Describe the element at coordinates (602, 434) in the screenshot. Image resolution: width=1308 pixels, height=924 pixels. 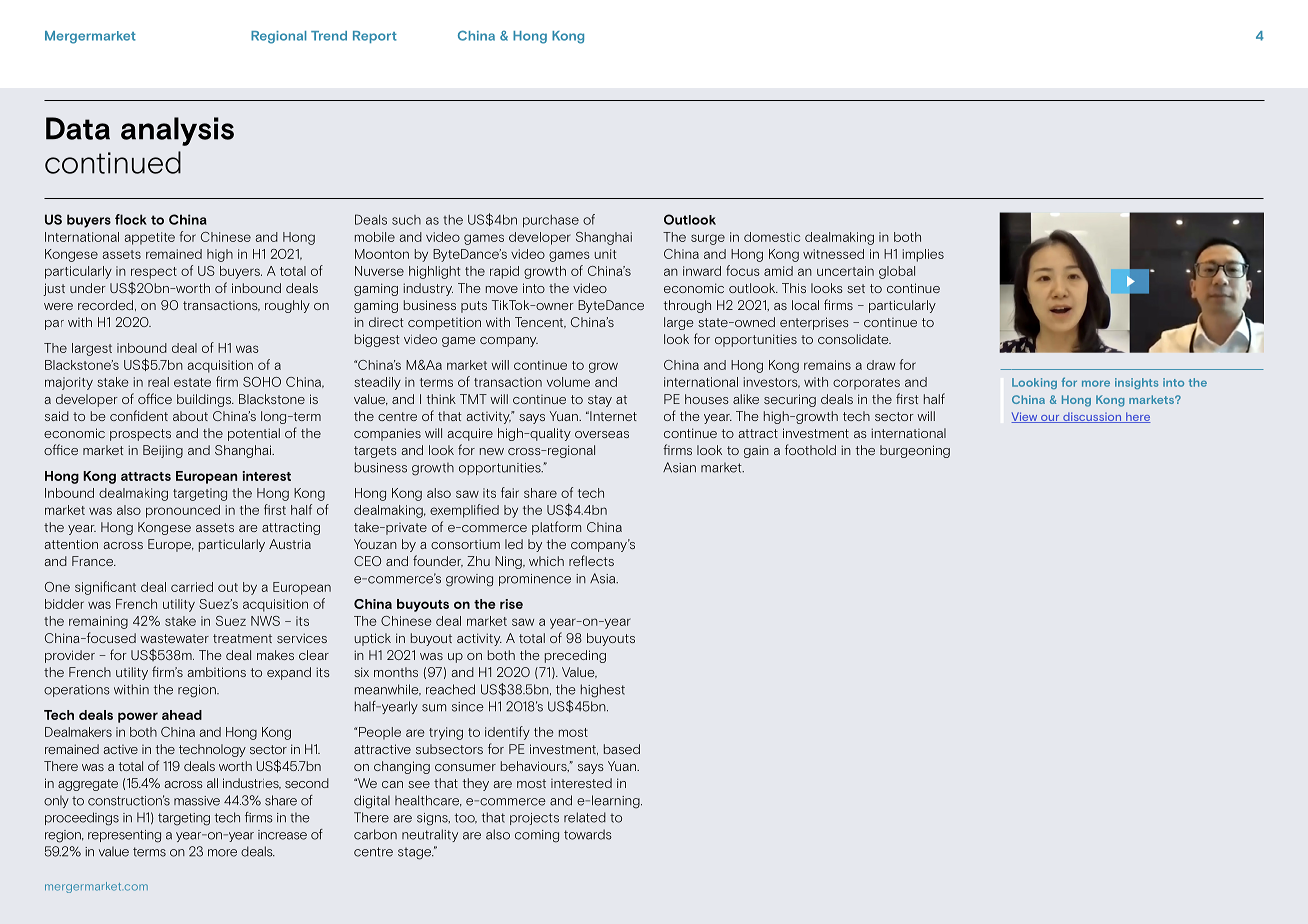
I see `overseas` at that location.
